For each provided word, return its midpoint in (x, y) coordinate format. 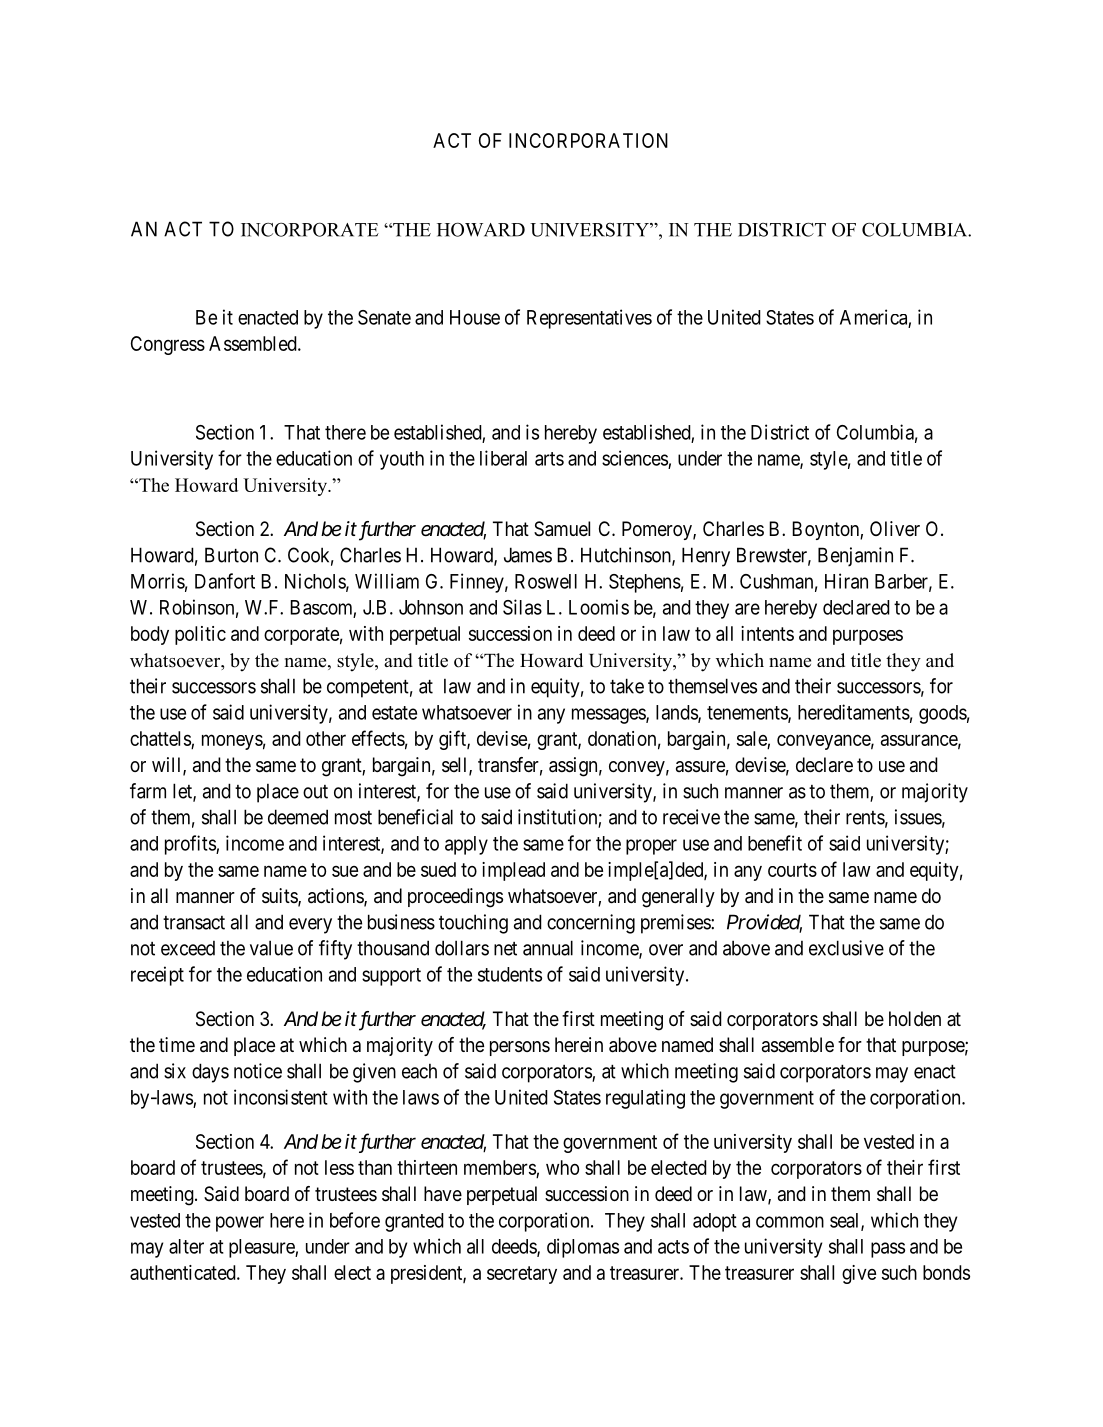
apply (466, 845)
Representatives (589, 319)
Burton (231, 555)
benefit (775, 843)
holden (915, 1019)
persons (520, 1048)
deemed (298, 817)
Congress (168, 345)
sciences (635, 458)
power (240, 1224)
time (177, 1044)
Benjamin (855, 557)
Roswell (546, 581)
